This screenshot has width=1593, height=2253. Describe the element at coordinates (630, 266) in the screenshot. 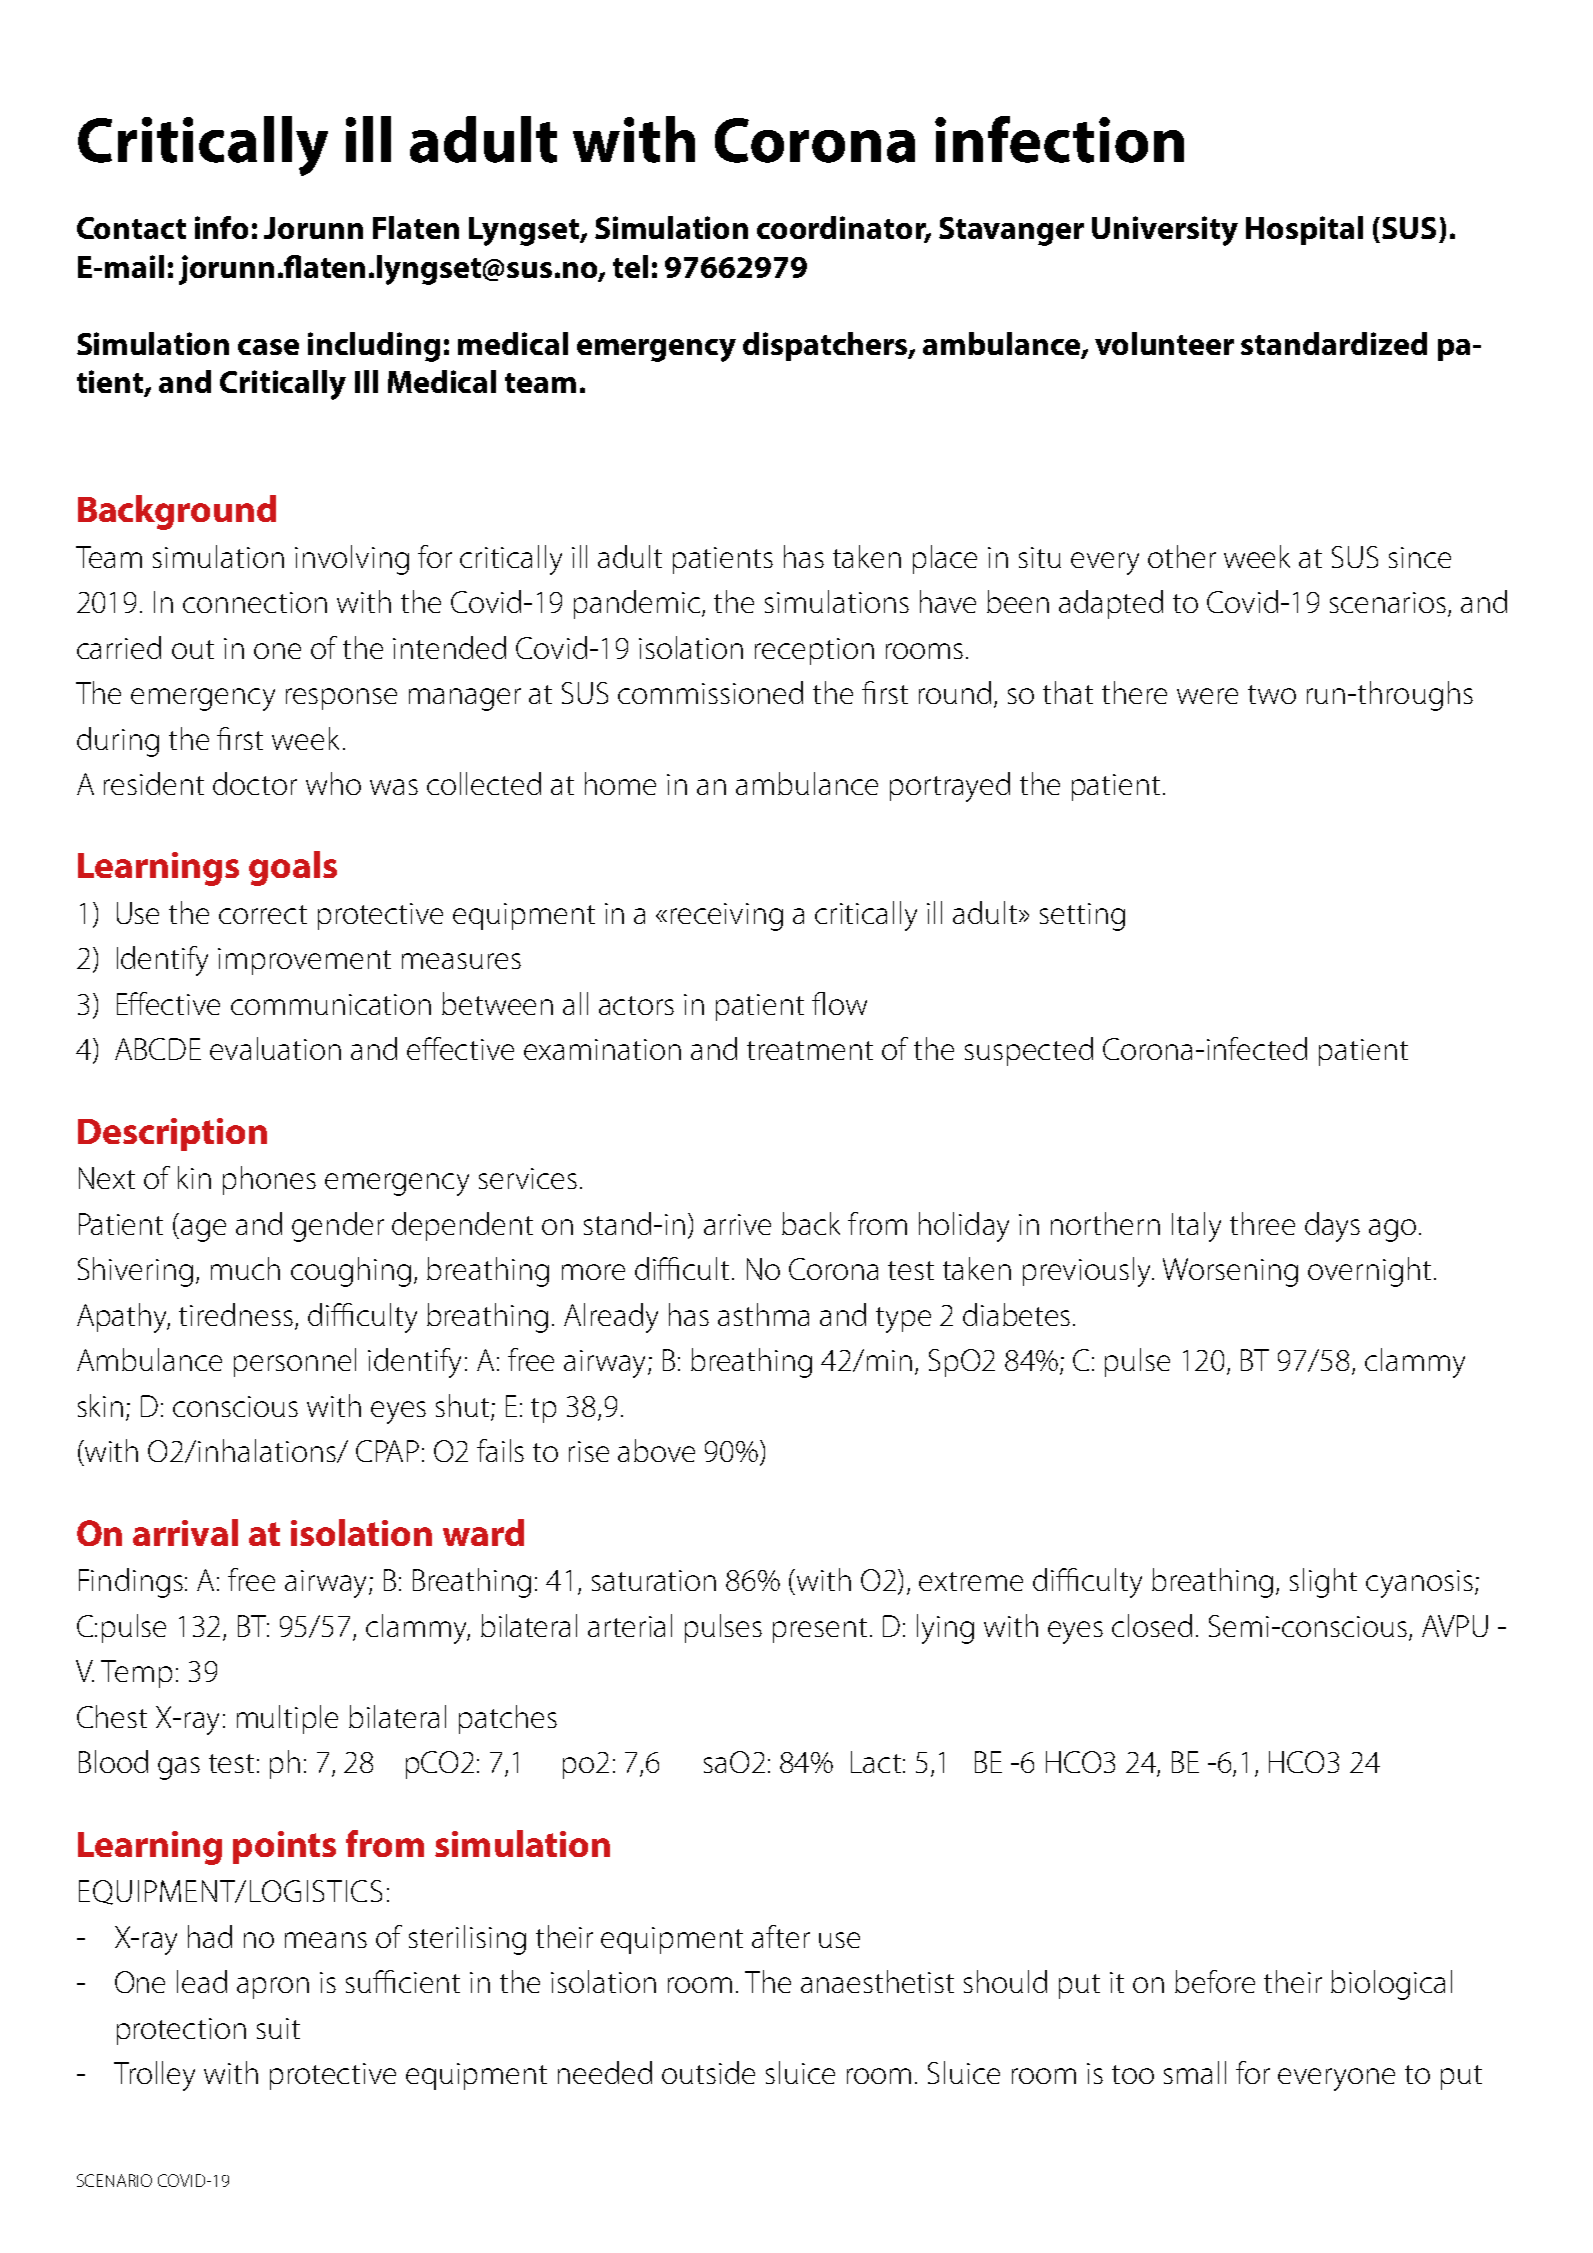

I see `tel` at that location.
